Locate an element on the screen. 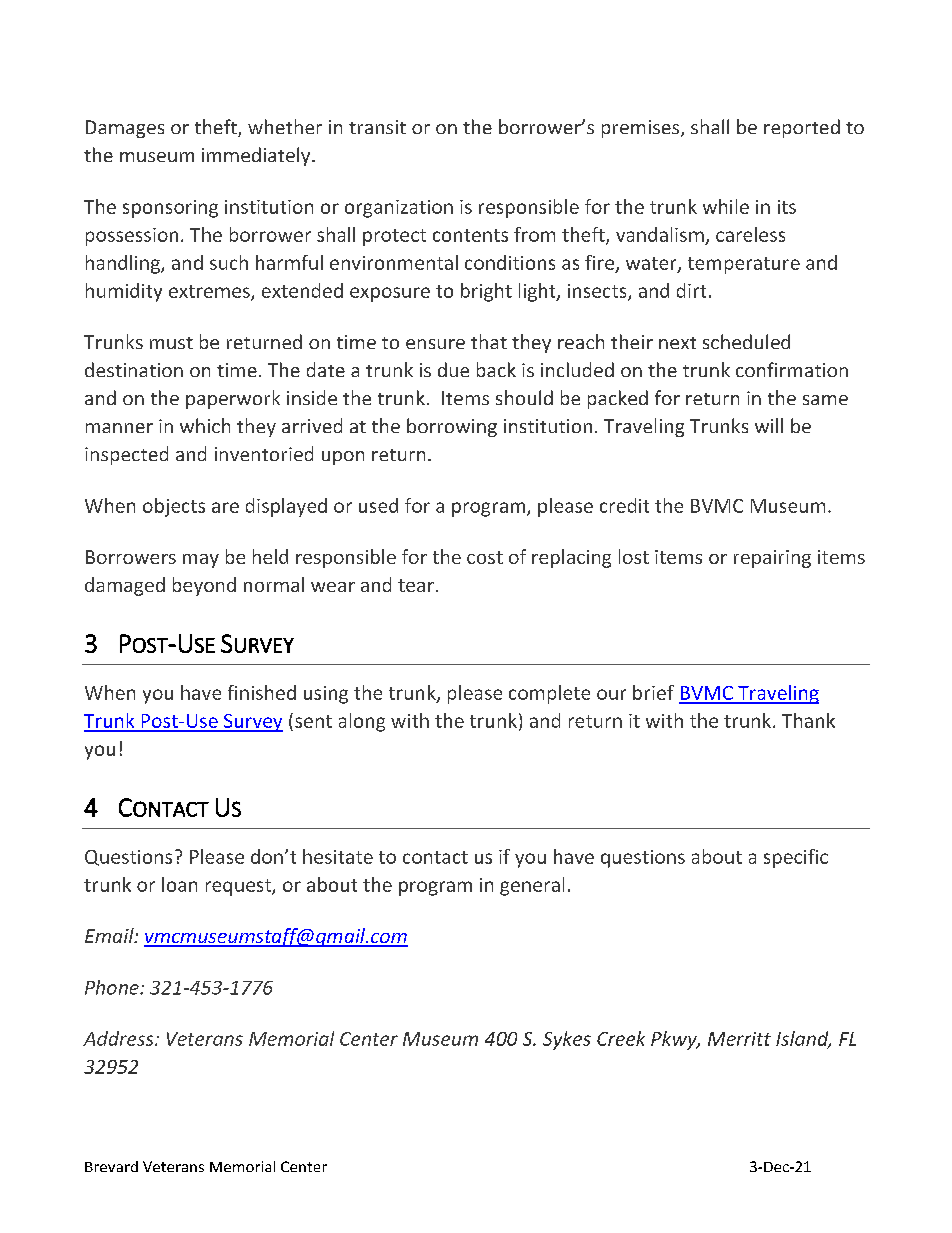 This screenshot has height=1233, width=952. Sykes is located at coordinates (567, 1040).
